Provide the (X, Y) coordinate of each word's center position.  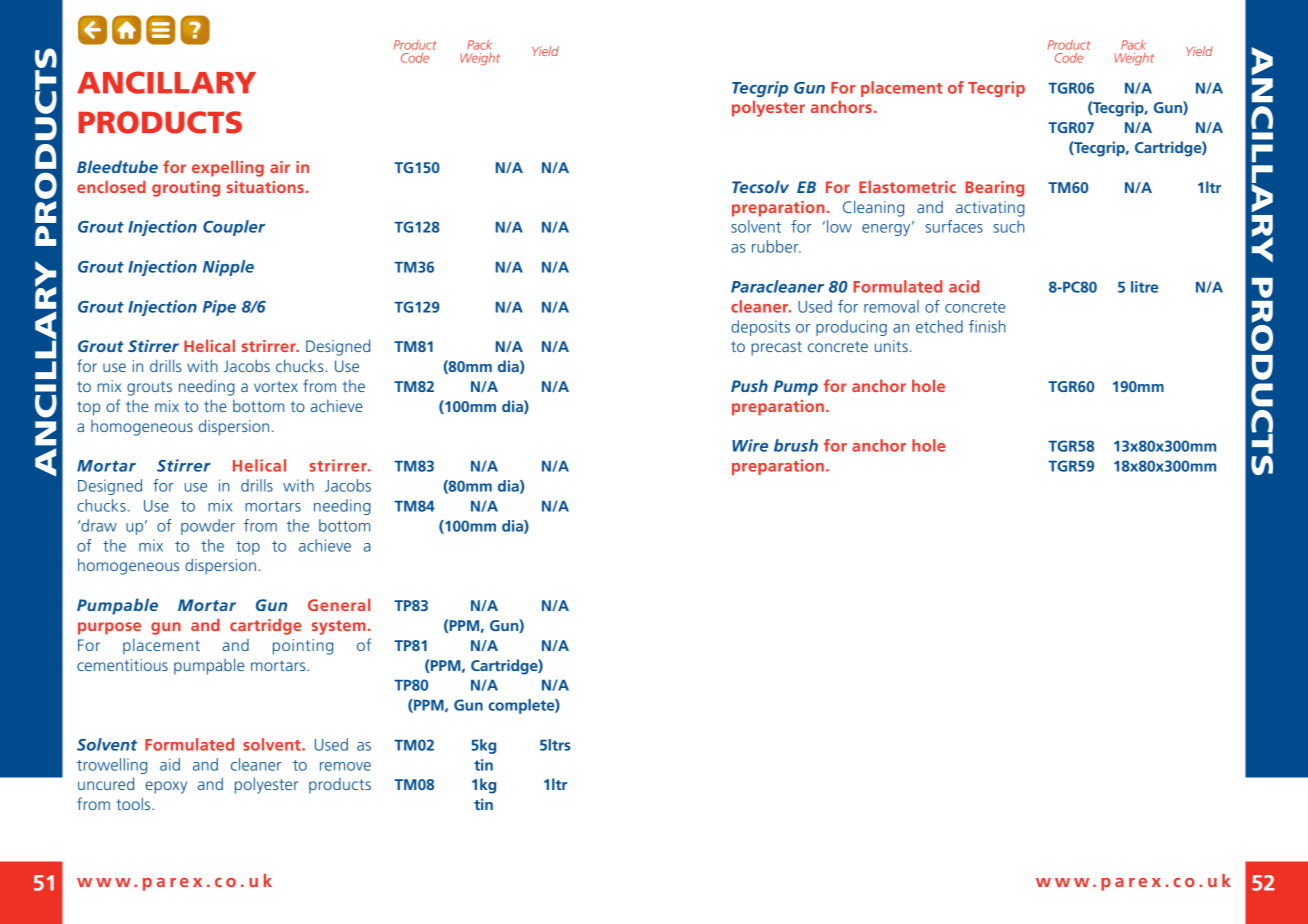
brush (796, 445)
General (339, 604)
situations (265, 187)
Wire (750, 445)
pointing (303, 647)
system (339, 627)
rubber (776, 246)
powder (208, 527)
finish (987, 326)
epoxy (166, 787)
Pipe (219, 308)
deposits (760, 328)
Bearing (994, 189)
